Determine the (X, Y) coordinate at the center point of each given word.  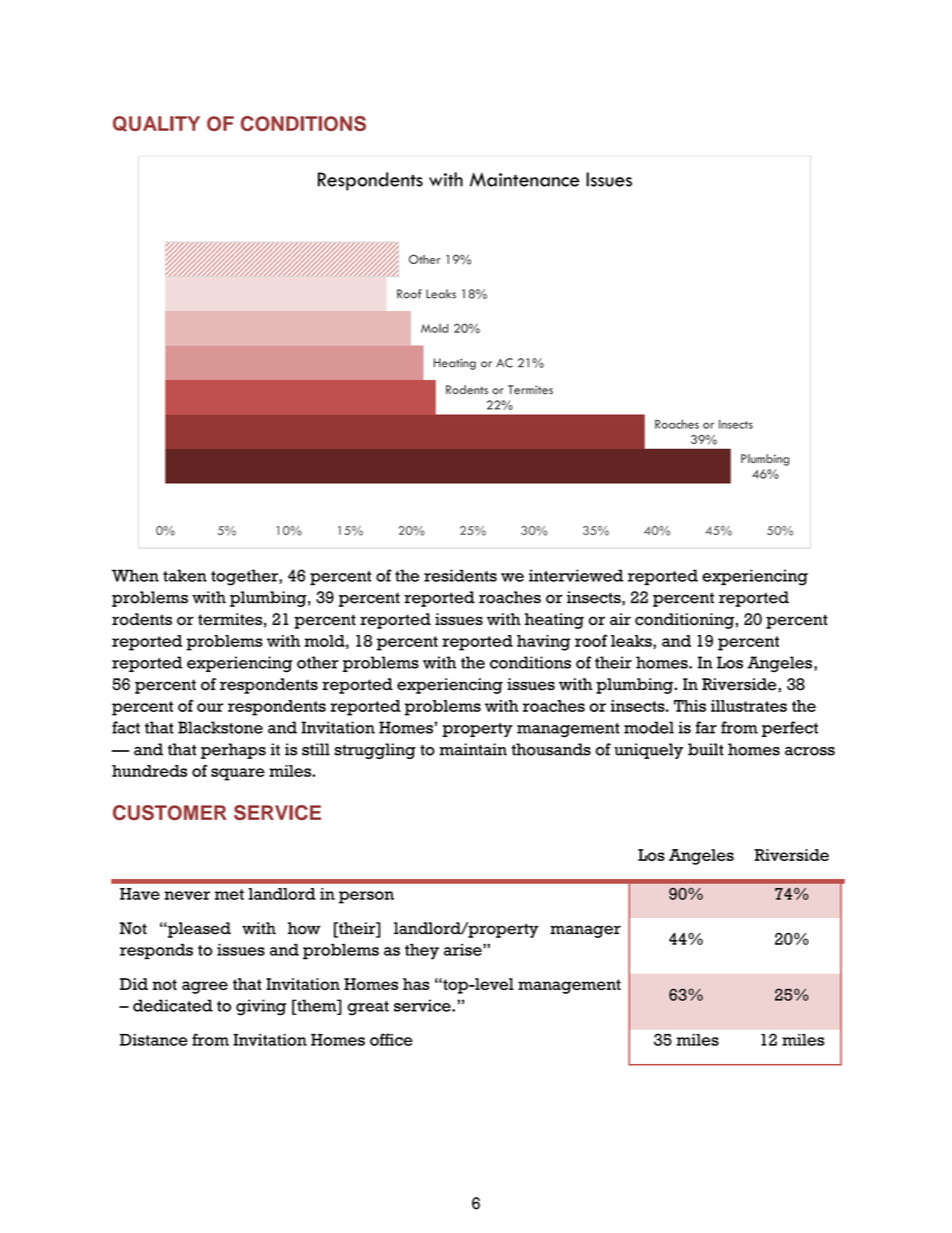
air (620, 619)
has (416, 984)
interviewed (576, 575)
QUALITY (156, 124)
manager (585, 931)
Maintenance (525, 179)
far (706, 727)
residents (460, 575)
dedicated (173, 1005)
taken (185, 575)
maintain (473, 749)
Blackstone (220, 727)
